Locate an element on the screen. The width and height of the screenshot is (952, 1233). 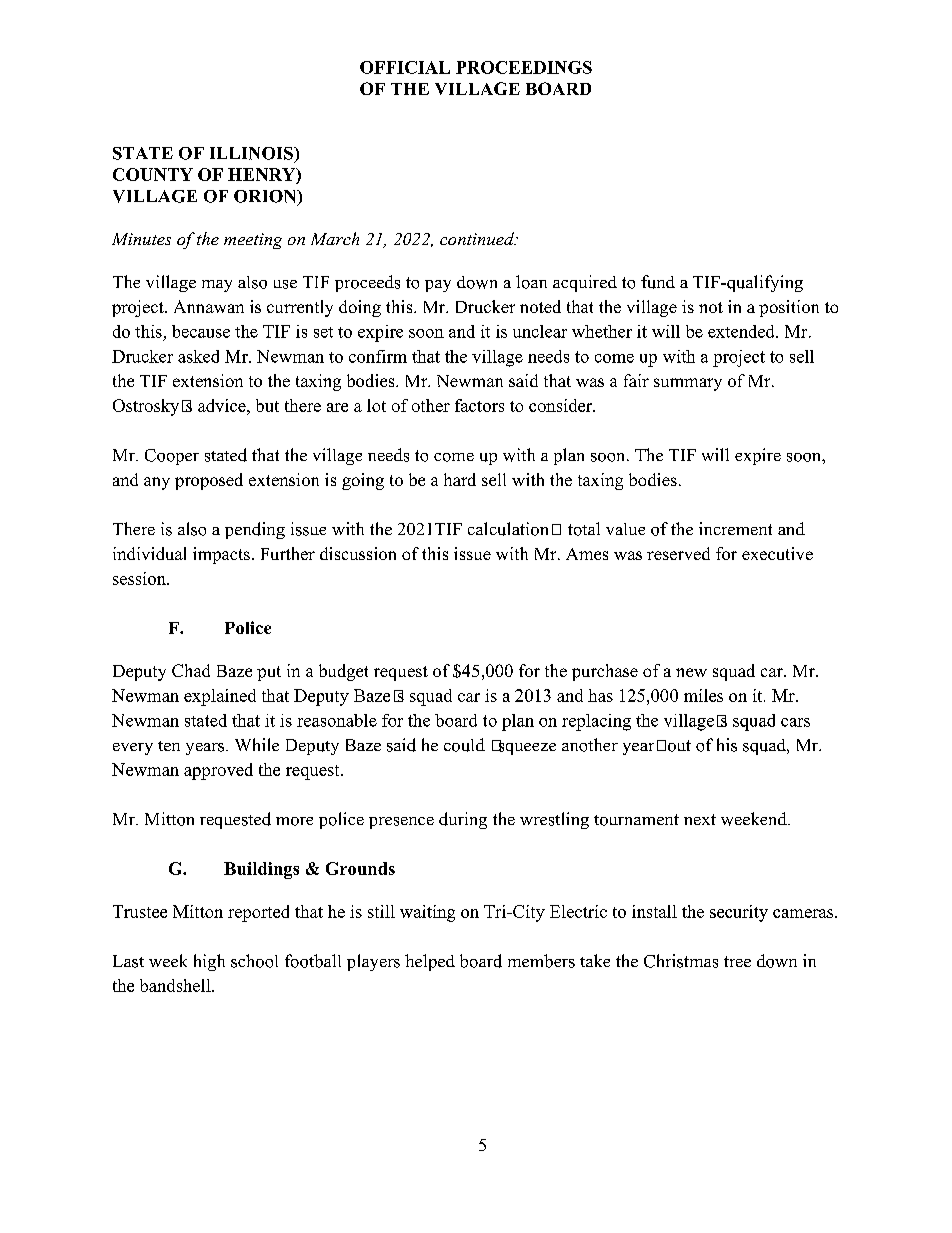
out is located at coordinates (679, 746).
